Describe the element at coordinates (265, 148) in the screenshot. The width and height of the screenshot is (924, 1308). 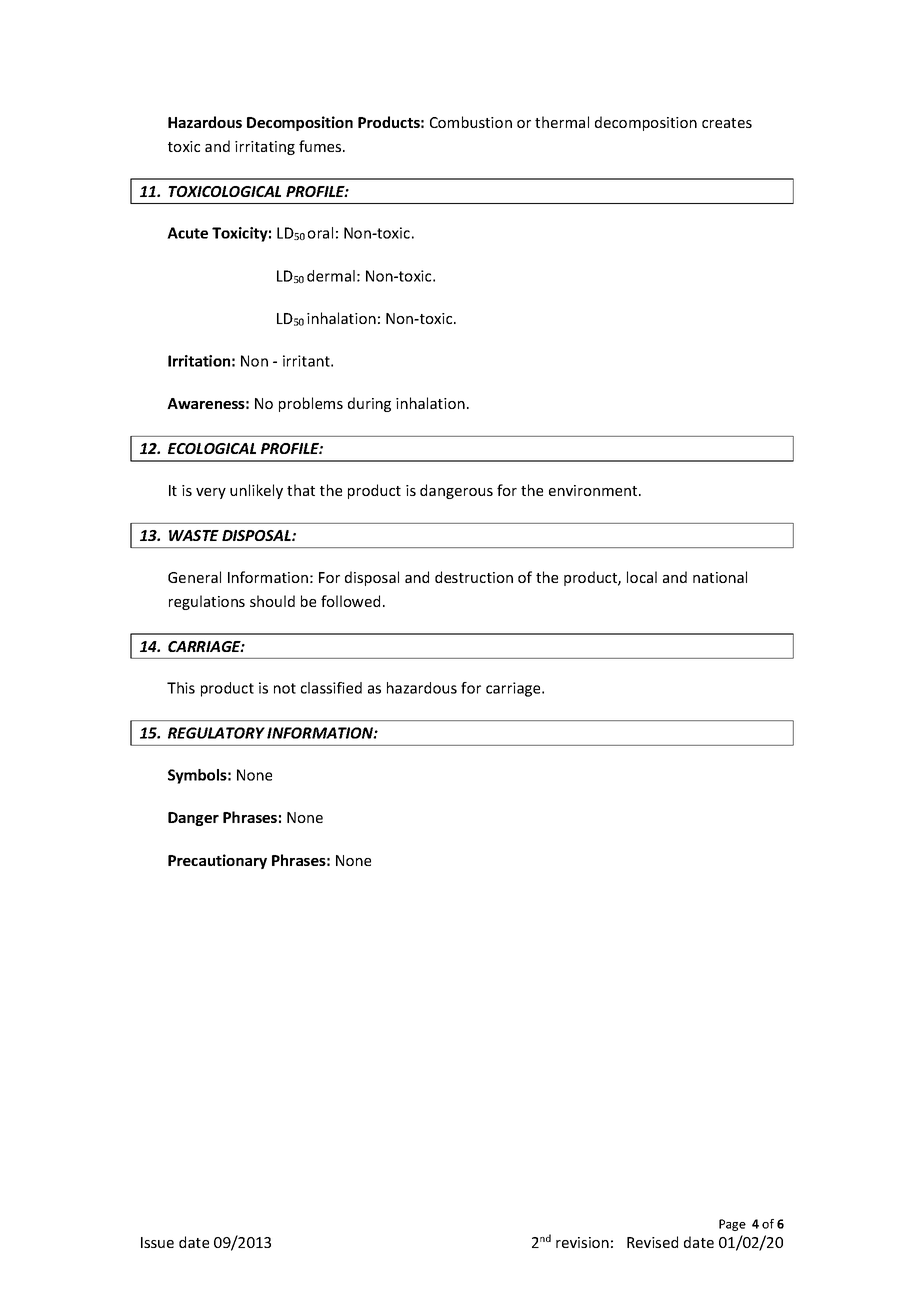
I see `irritating` at that location.
